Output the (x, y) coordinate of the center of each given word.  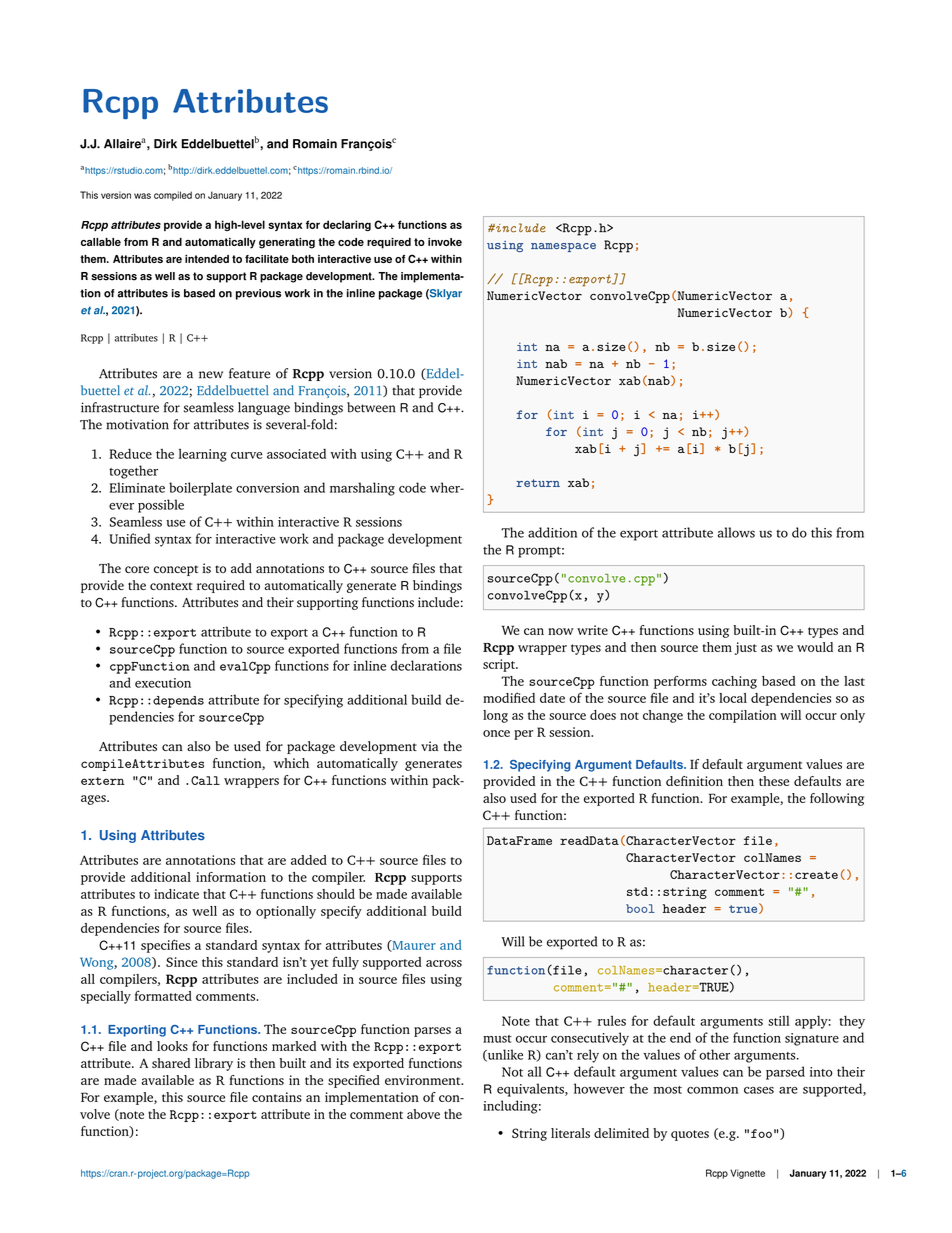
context (171, 586)
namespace (563, 247)
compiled (173, 196)
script (500, 665)
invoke (445, 242)
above (423, 1114)
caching (734, 682)
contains (277, 1097)
